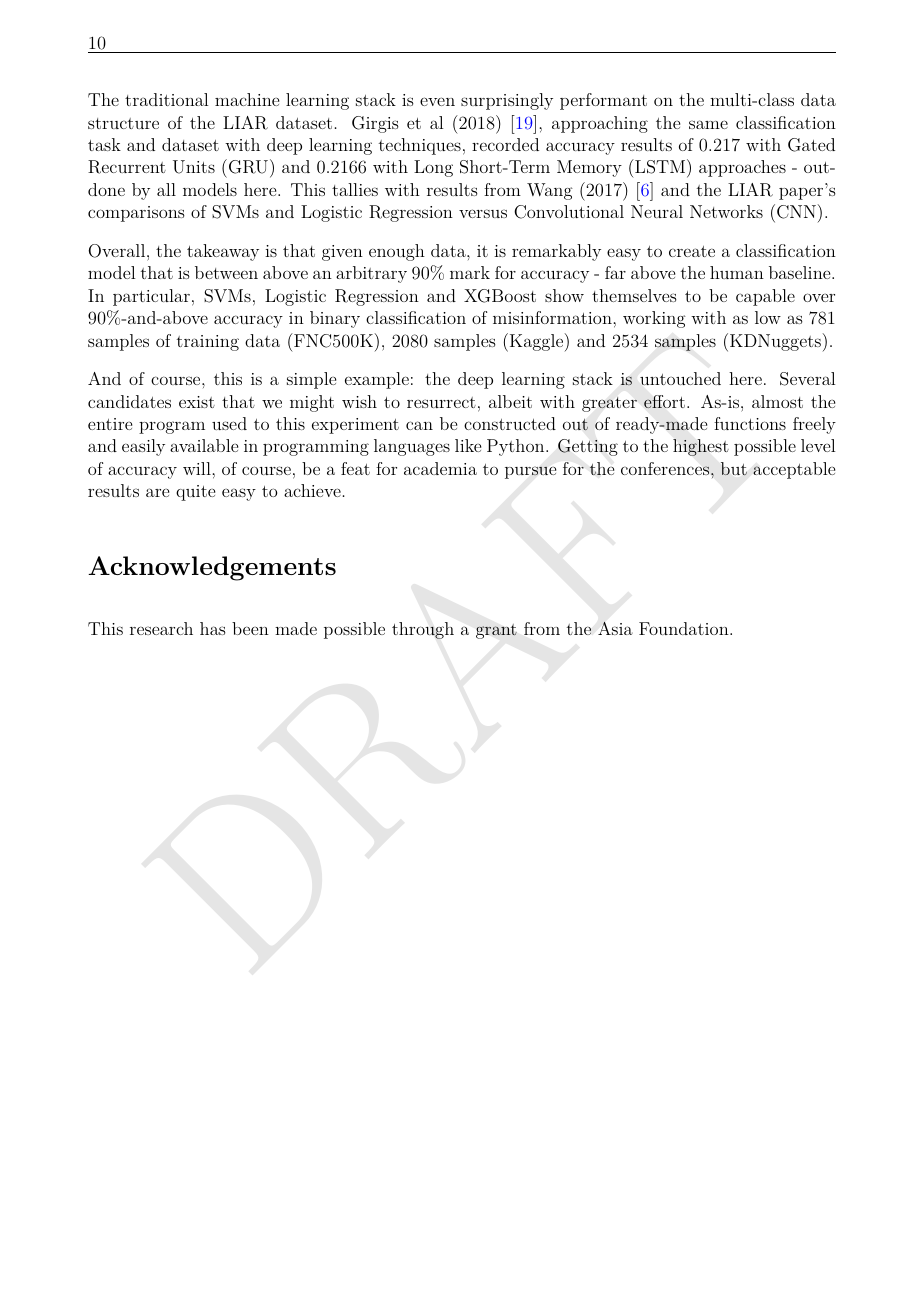 The width and height of the document is (924, 1308). Describe the element at coordinates (208, 343) in the document. I see `training` at that location.
